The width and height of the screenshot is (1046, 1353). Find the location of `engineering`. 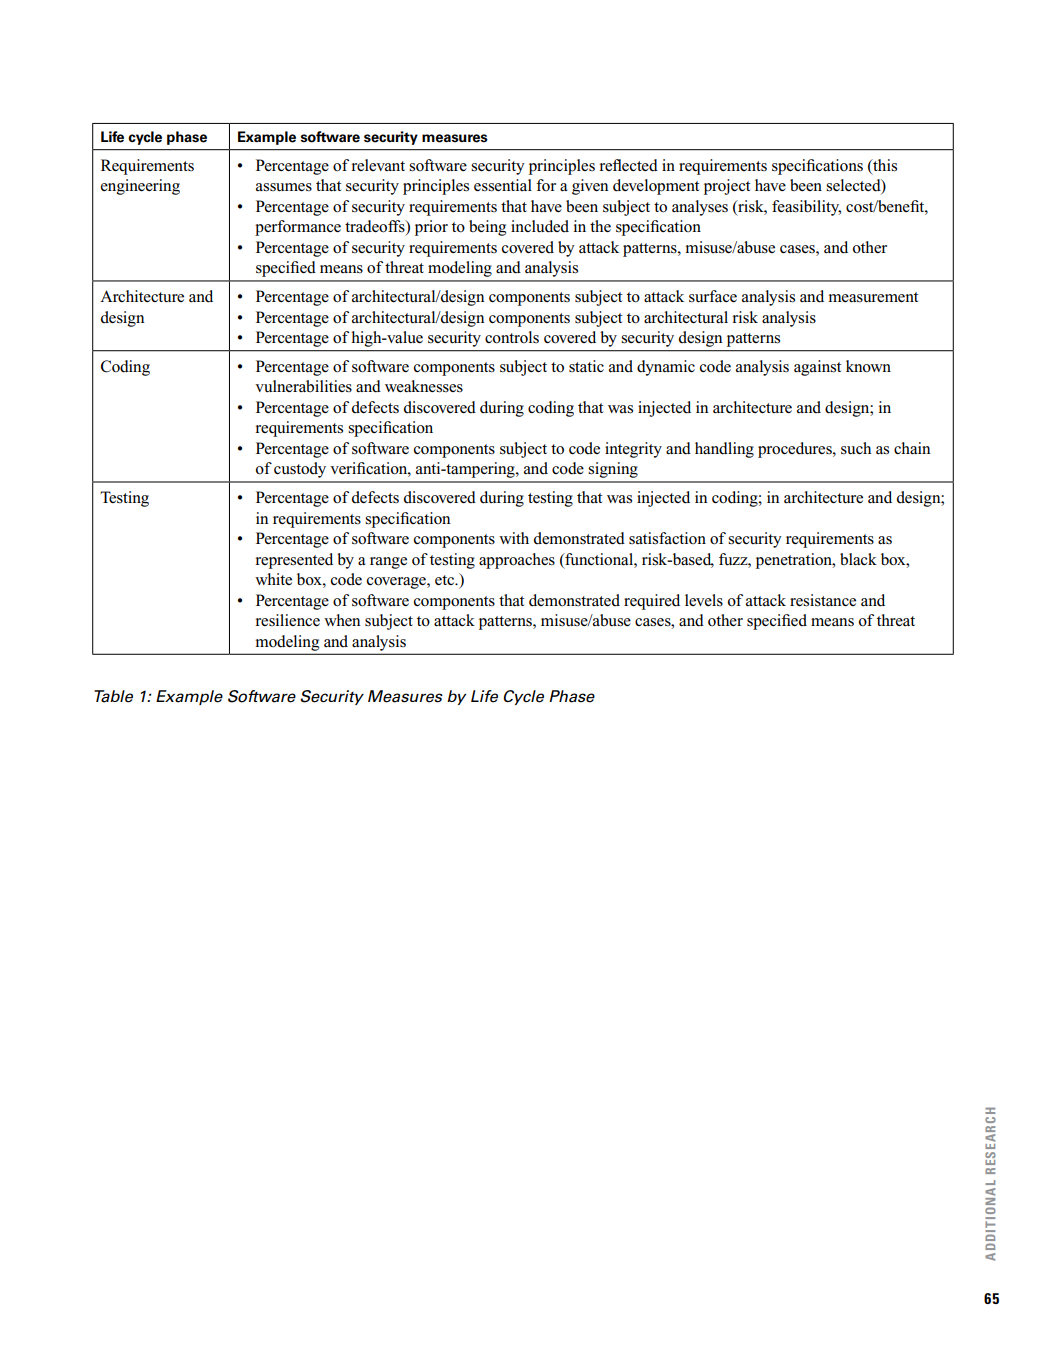

engineering is located at coordinates (140, 187).
